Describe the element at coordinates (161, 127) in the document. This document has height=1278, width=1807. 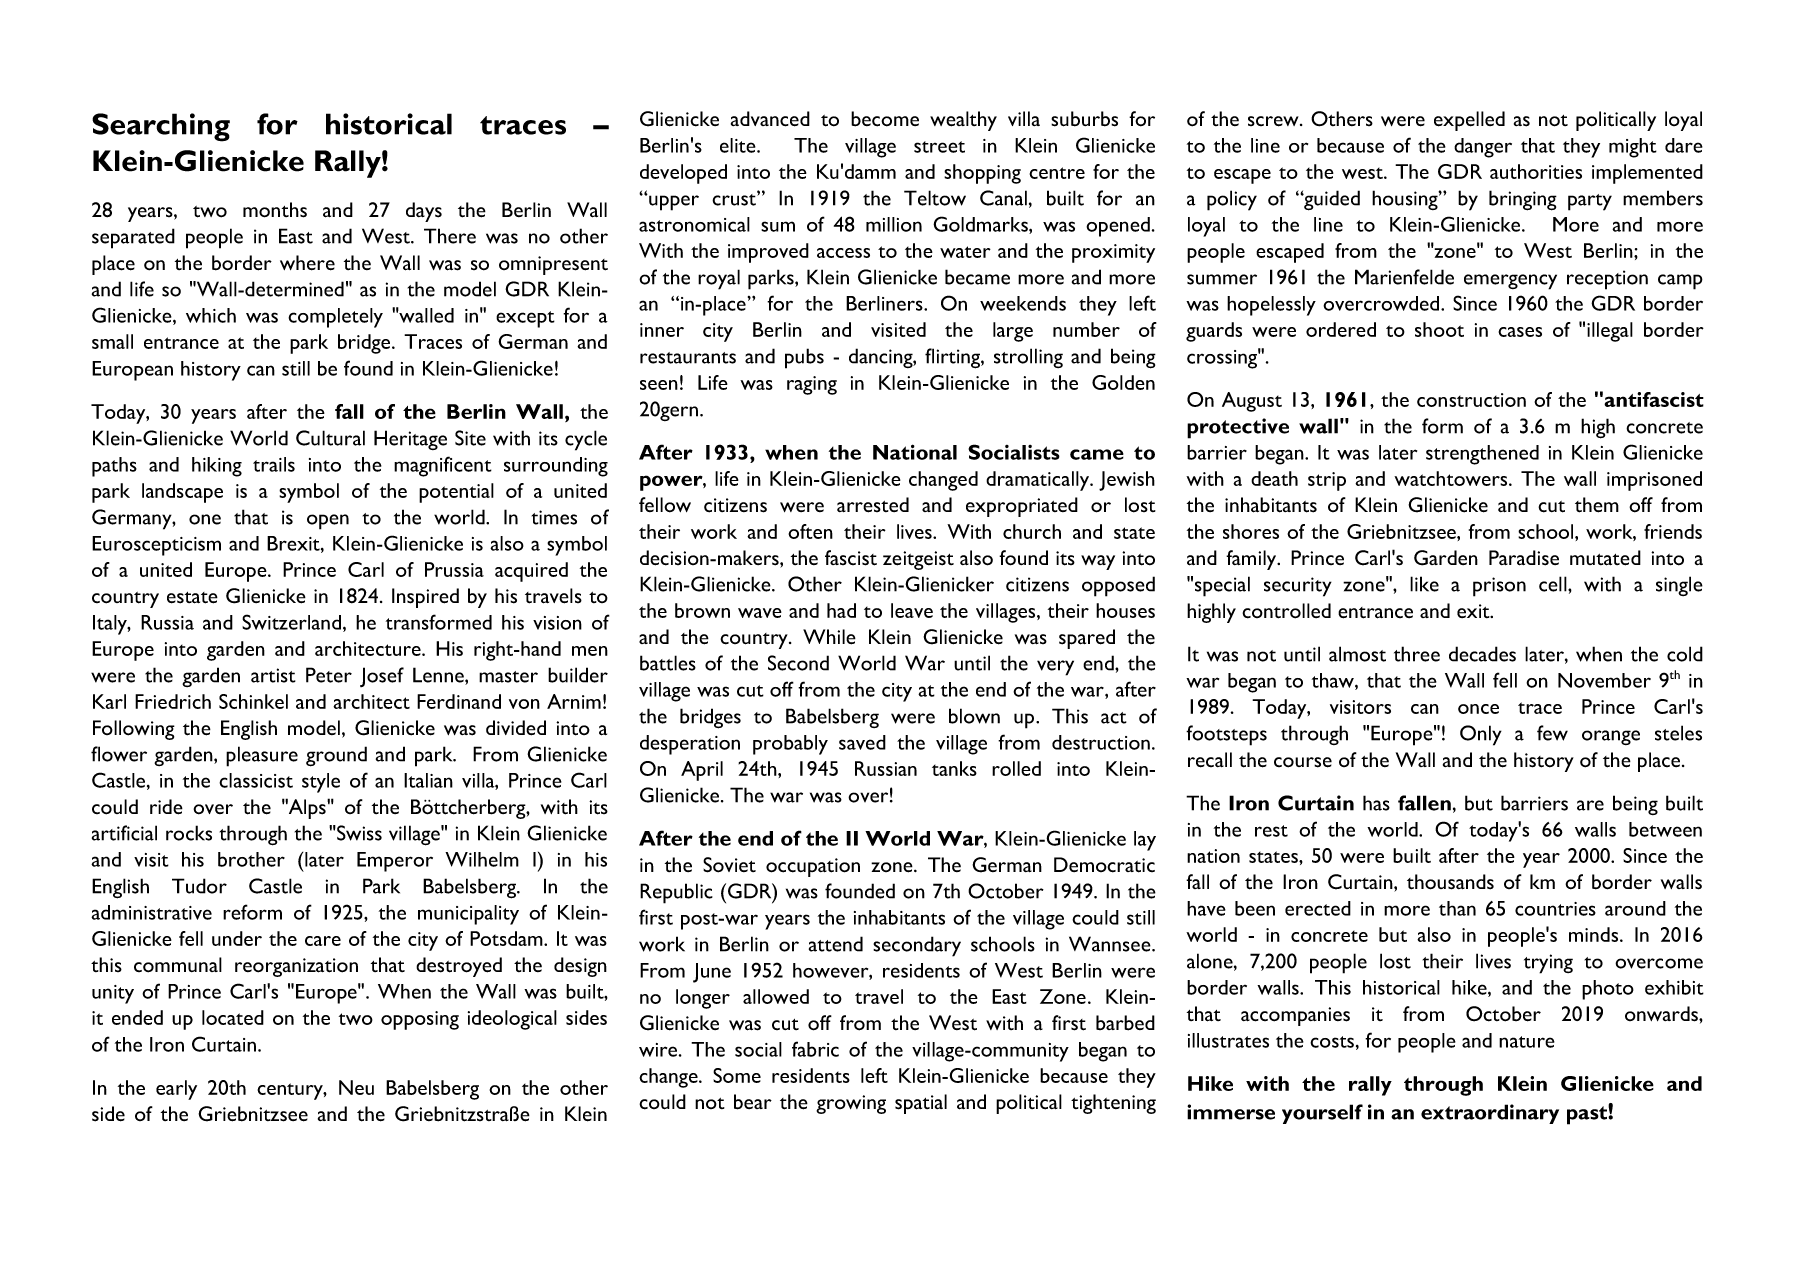
I see `Searching` at that location.
